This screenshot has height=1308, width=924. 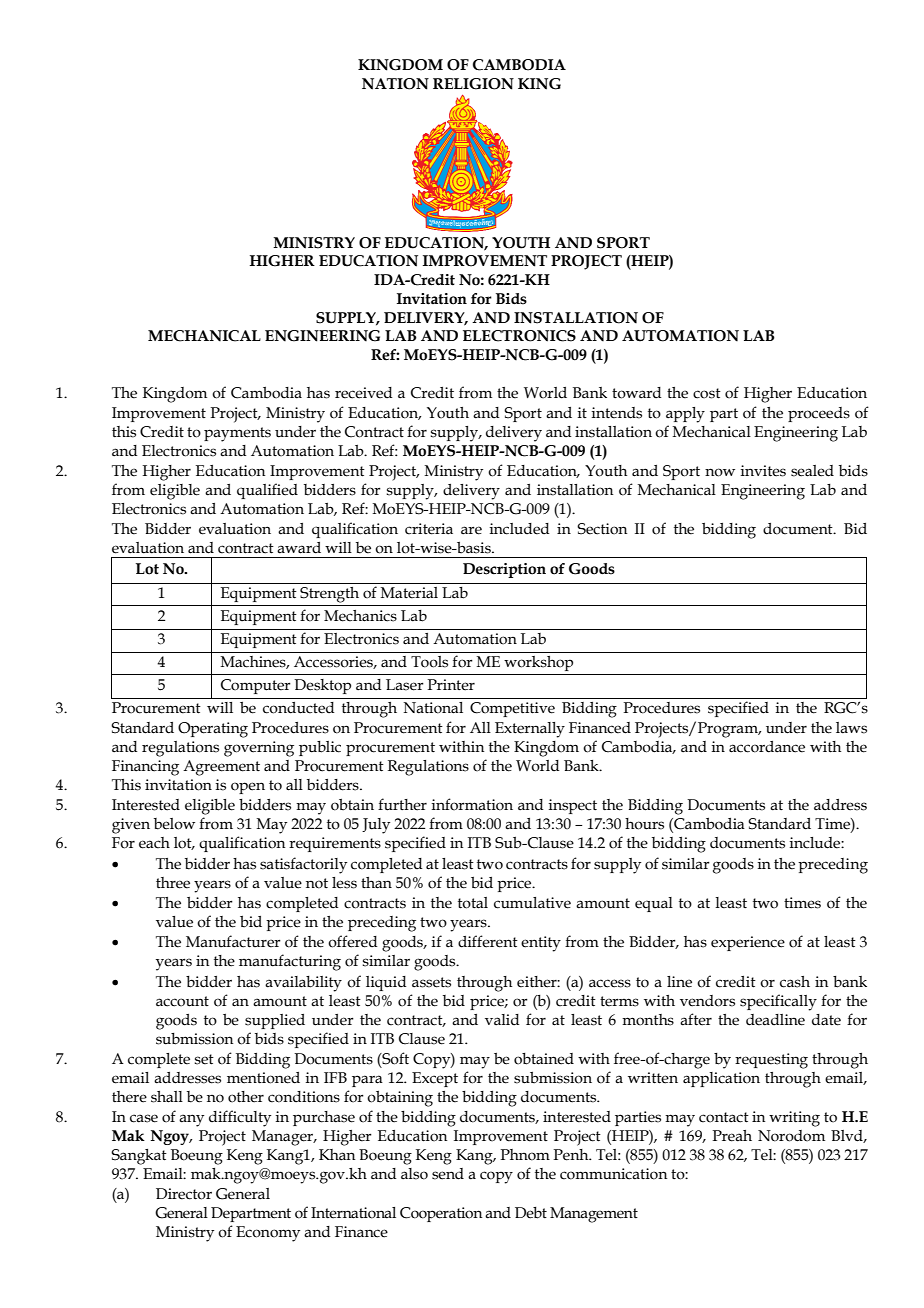 I want to click on Preah, so click(x=732, y=1136).
